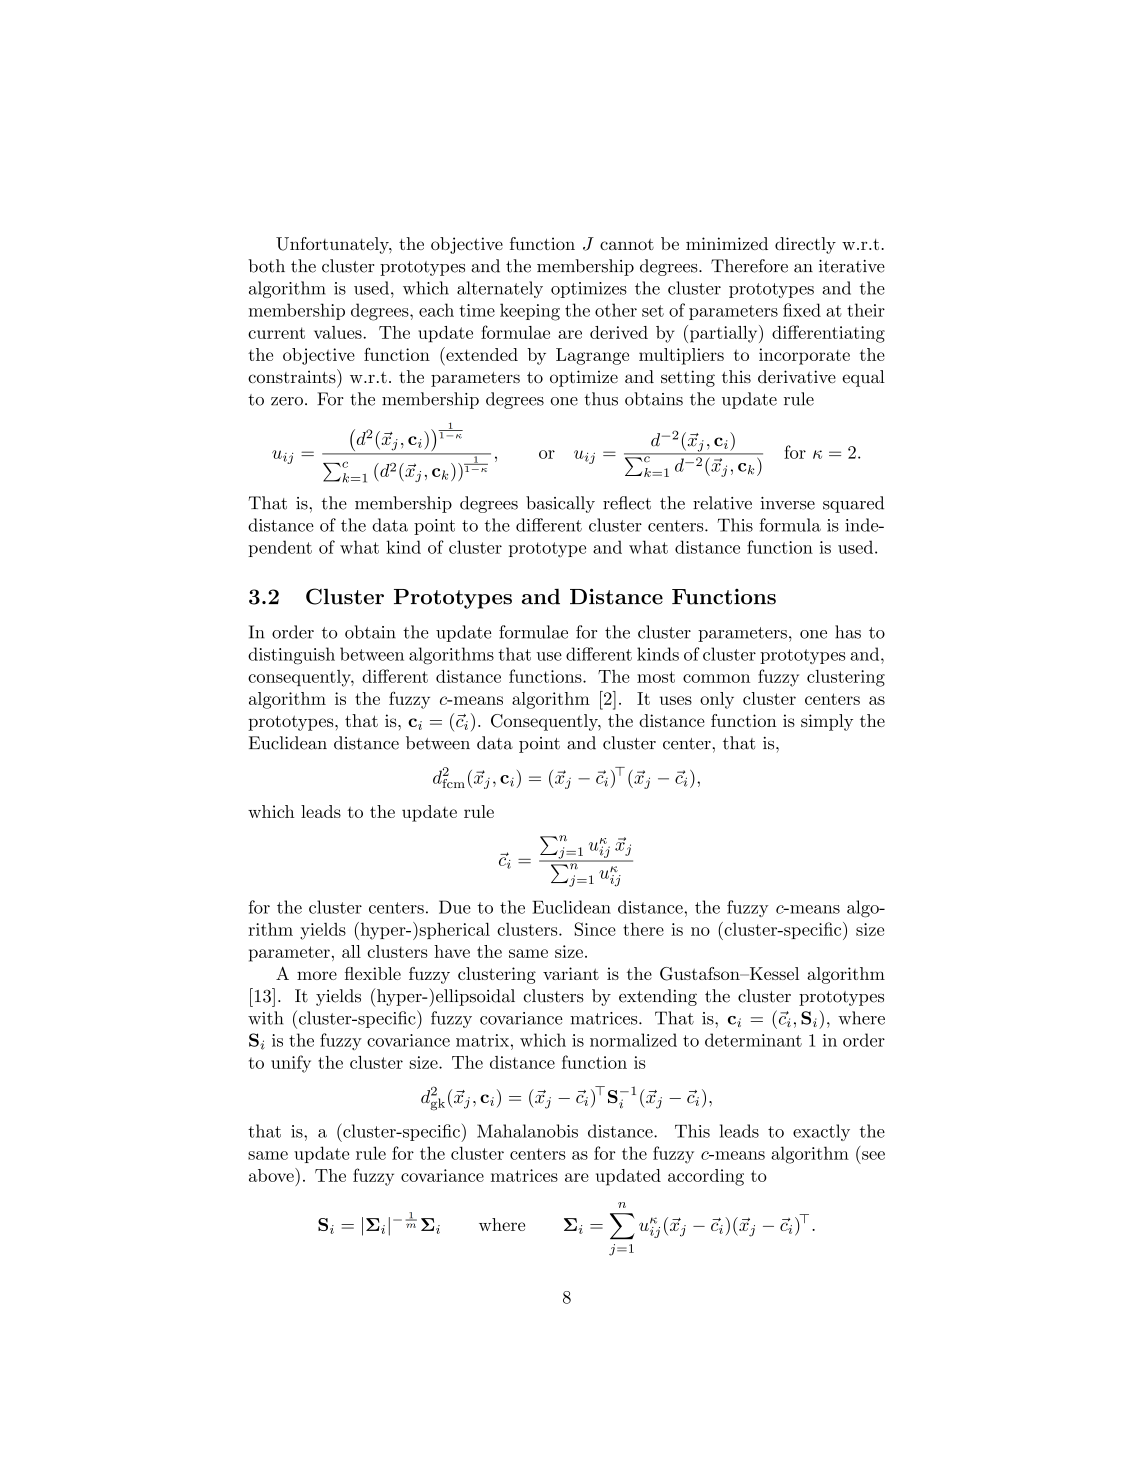 The height and width of the screenshot is (1469, 1135). What do you see at coordinates (827, 722) in the screenshot?
I see `simply` at bounding box center [827, 722].
